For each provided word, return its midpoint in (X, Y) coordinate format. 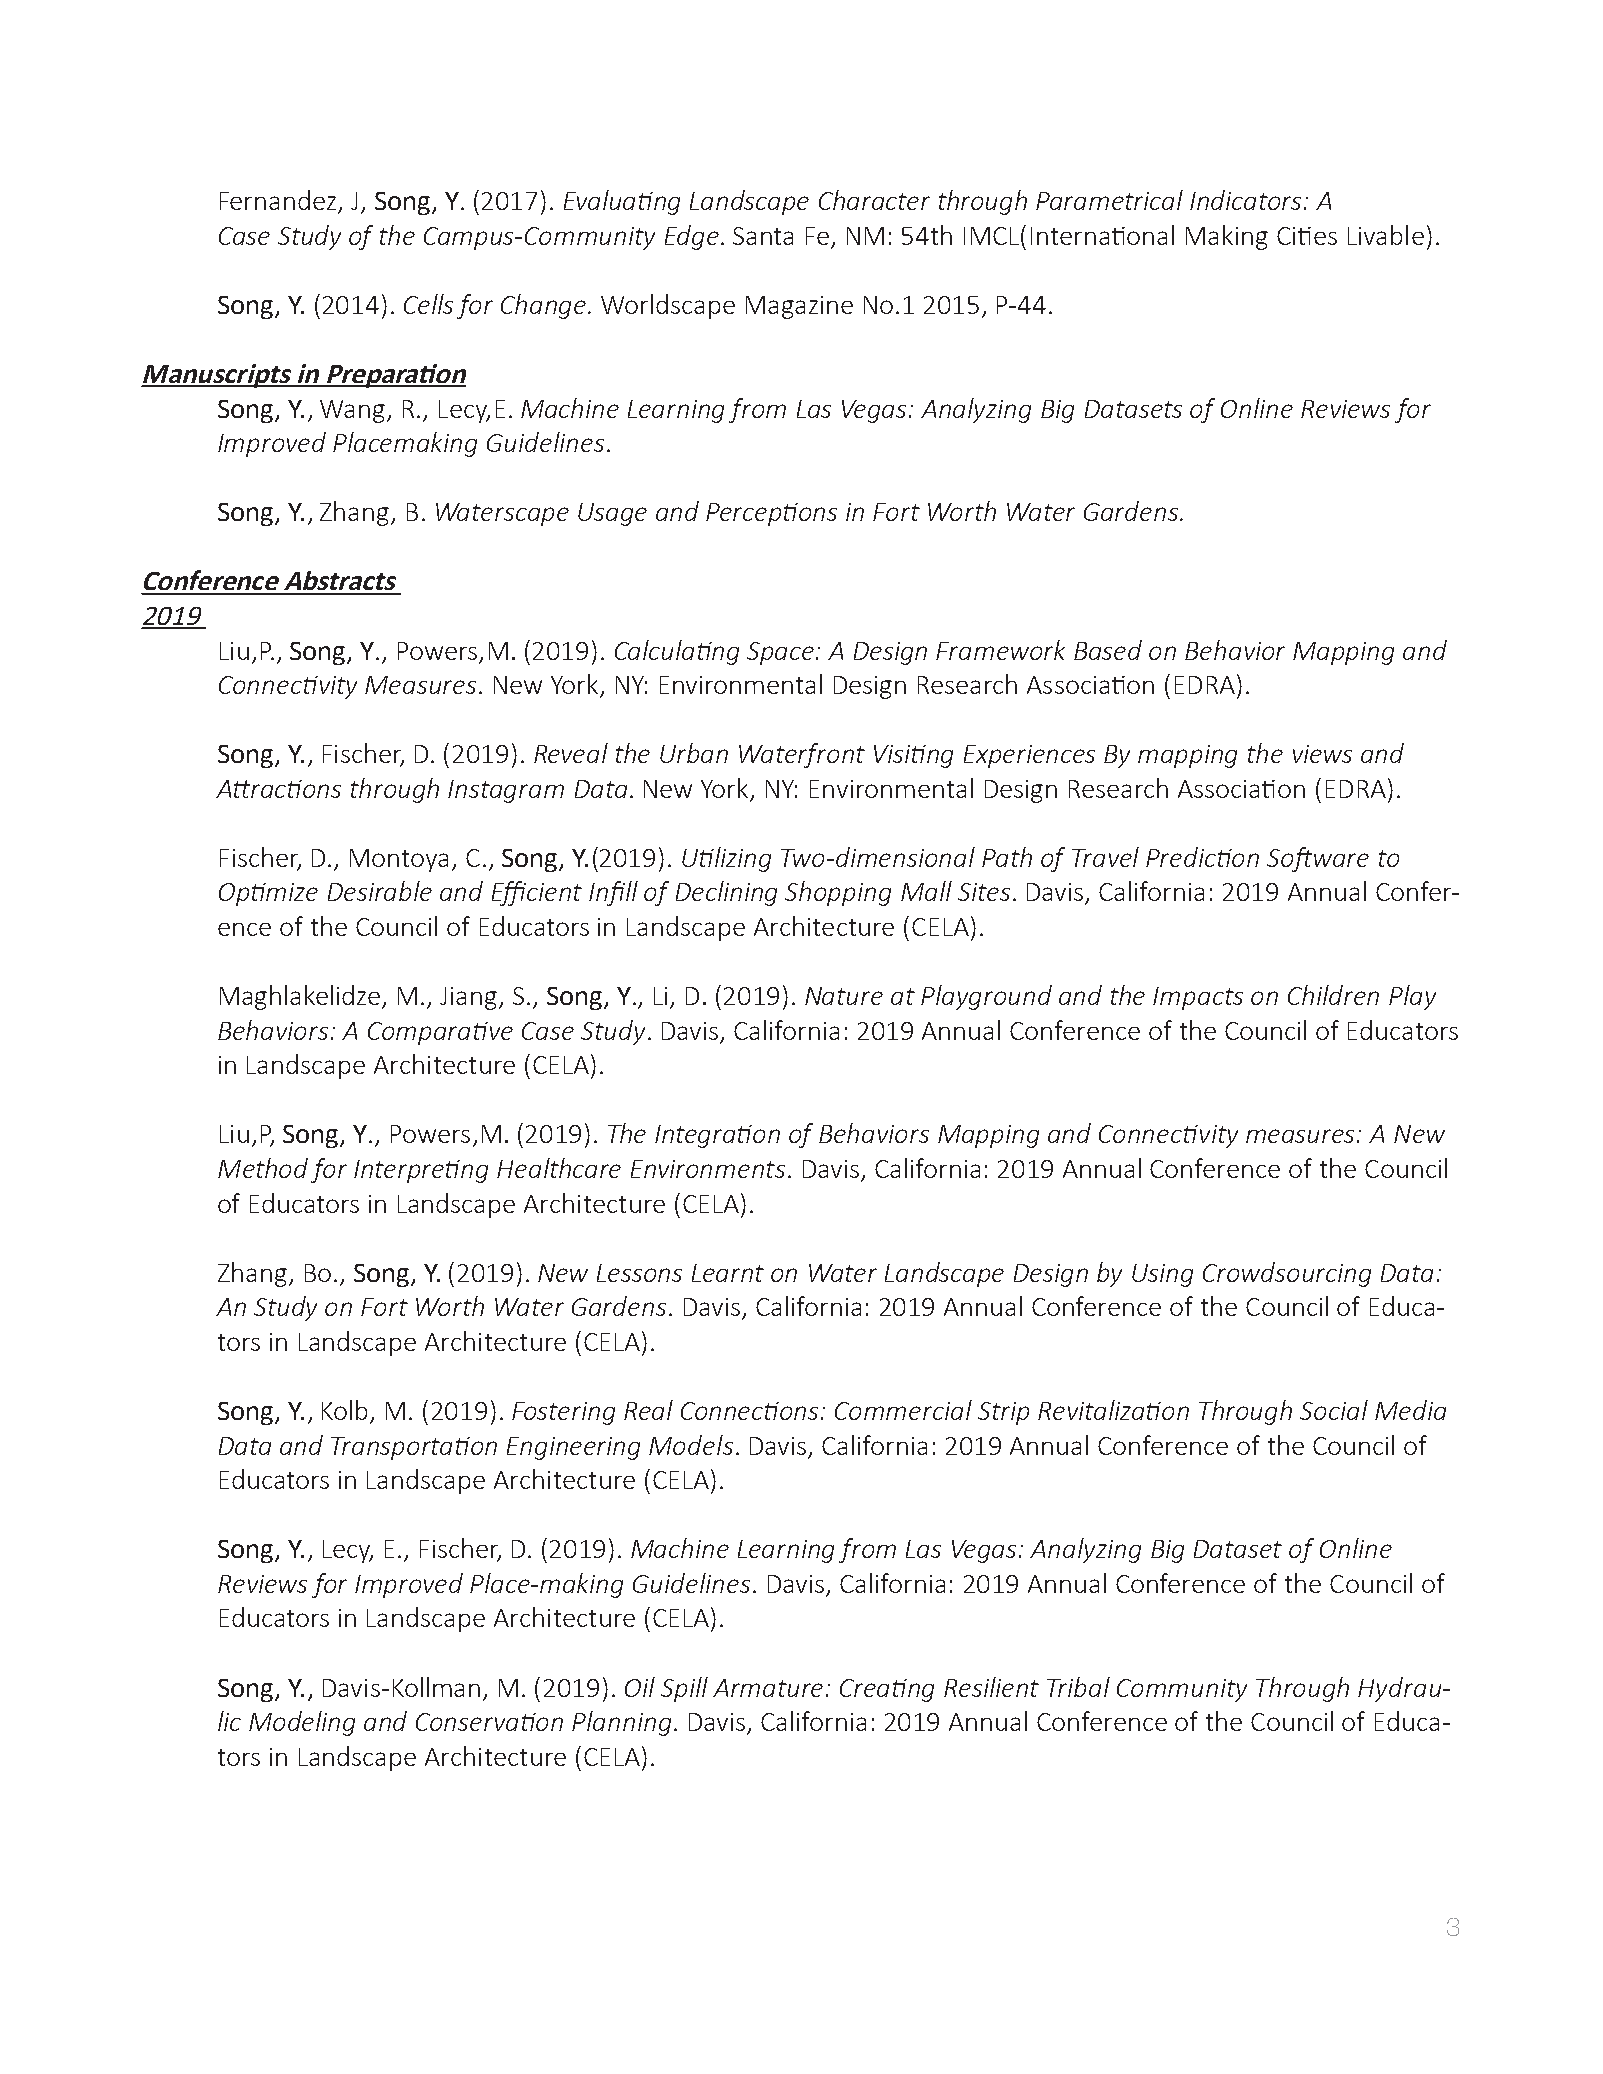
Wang (354, 411)
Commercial (903, 1410)
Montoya (399, 860)
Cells (428, 304)
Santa (763, 236)
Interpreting (421, 1171)
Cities (1307, 236)
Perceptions (771, 514)
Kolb (346, 1411)
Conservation (489, 1722)
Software (1318, 859)
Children (1333, 995)
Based (1108, 650)
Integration (717, 1136)
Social (1334, 1410)
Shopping (838, 893)
